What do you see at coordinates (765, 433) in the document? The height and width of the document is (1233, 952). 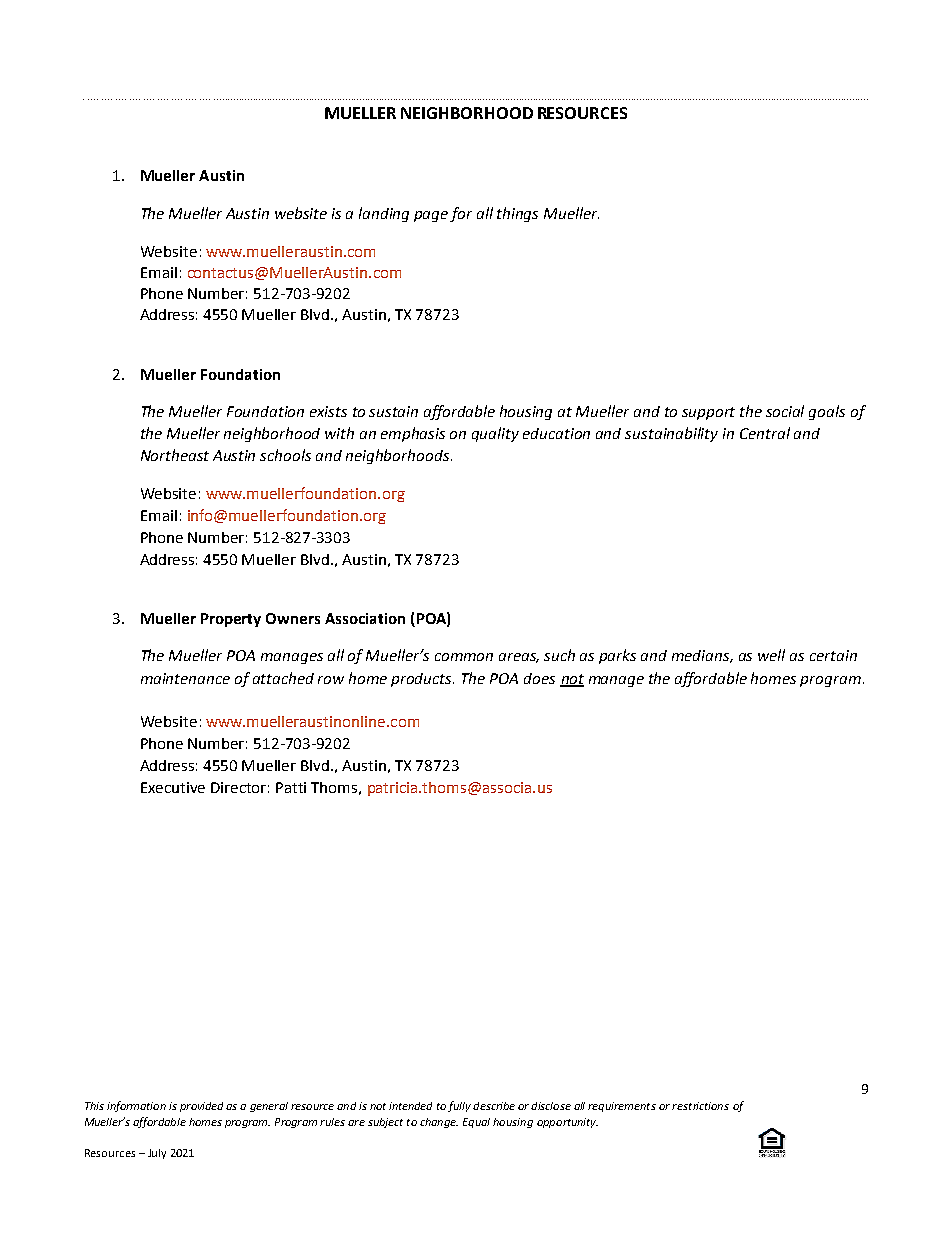 I see `Central` at bounding box center [765, 433].
